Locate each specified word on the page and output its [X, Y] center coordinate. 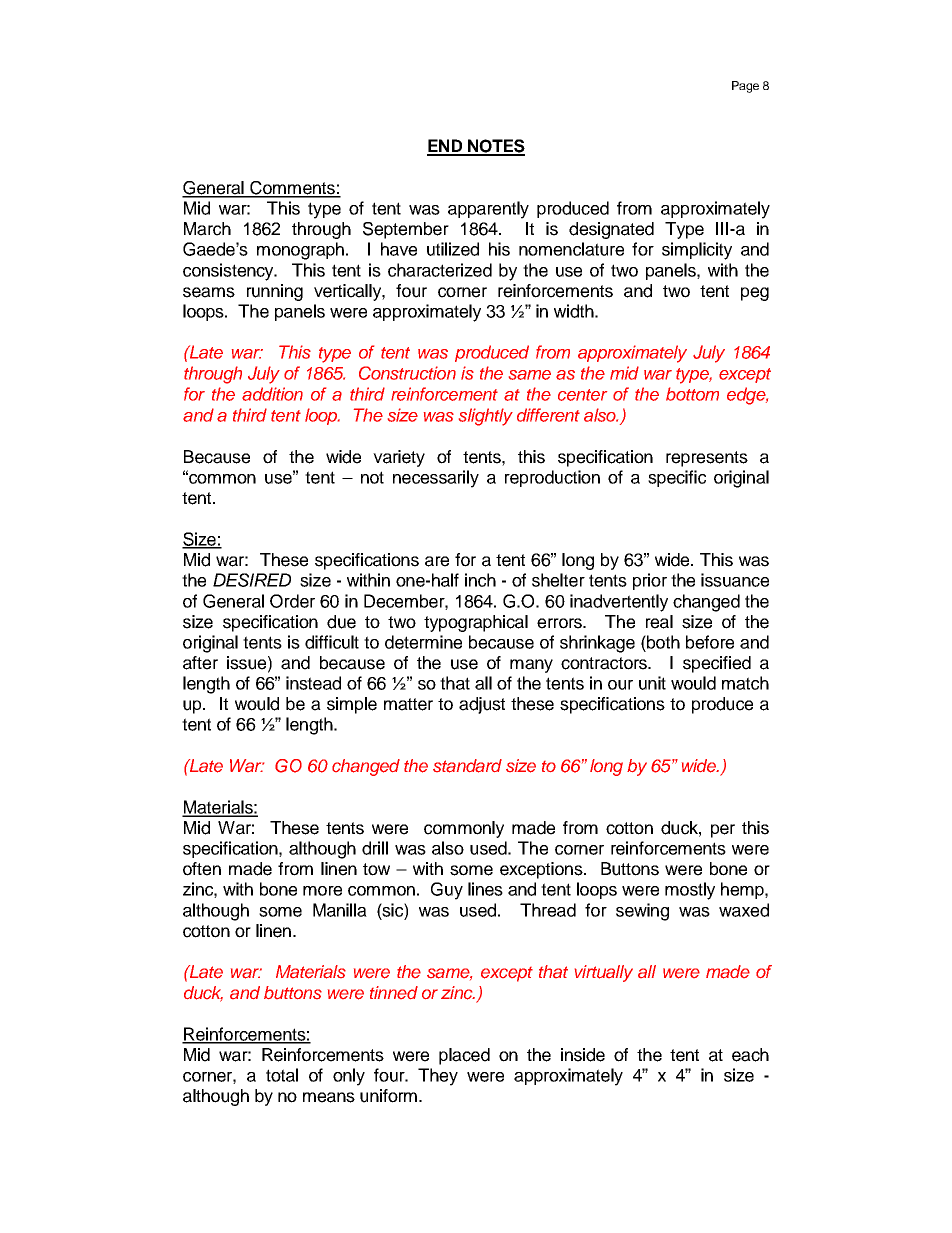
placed [464, 1056]
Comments [292, 189]
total [282, 1075]
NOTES [495, 147]
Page [745, 87]
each [750, 1055]
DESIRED [252, 580]
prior [650, 581]
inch [480, 580]
